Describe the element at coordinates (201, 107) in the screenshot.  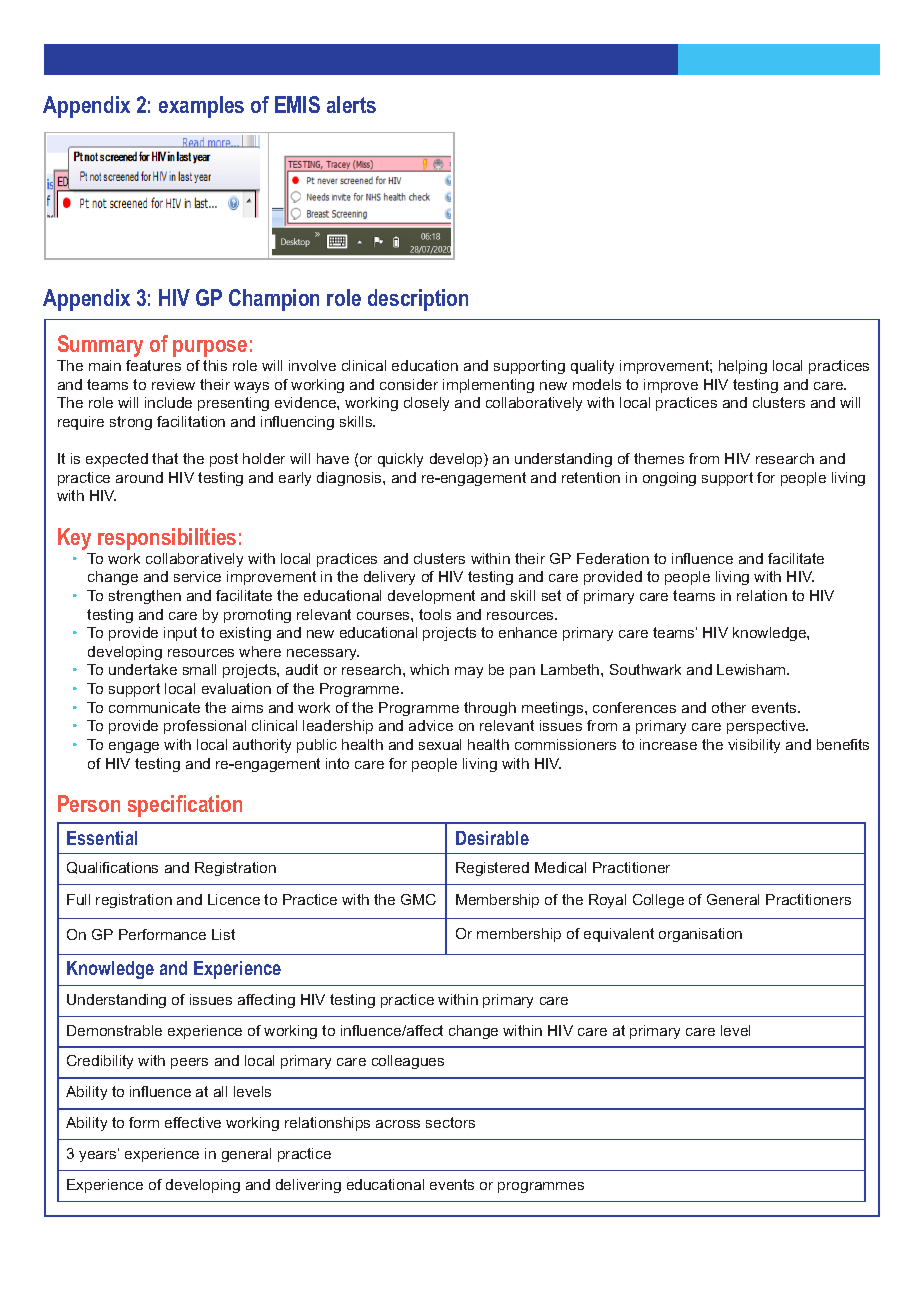
I see `examples` at that location.
